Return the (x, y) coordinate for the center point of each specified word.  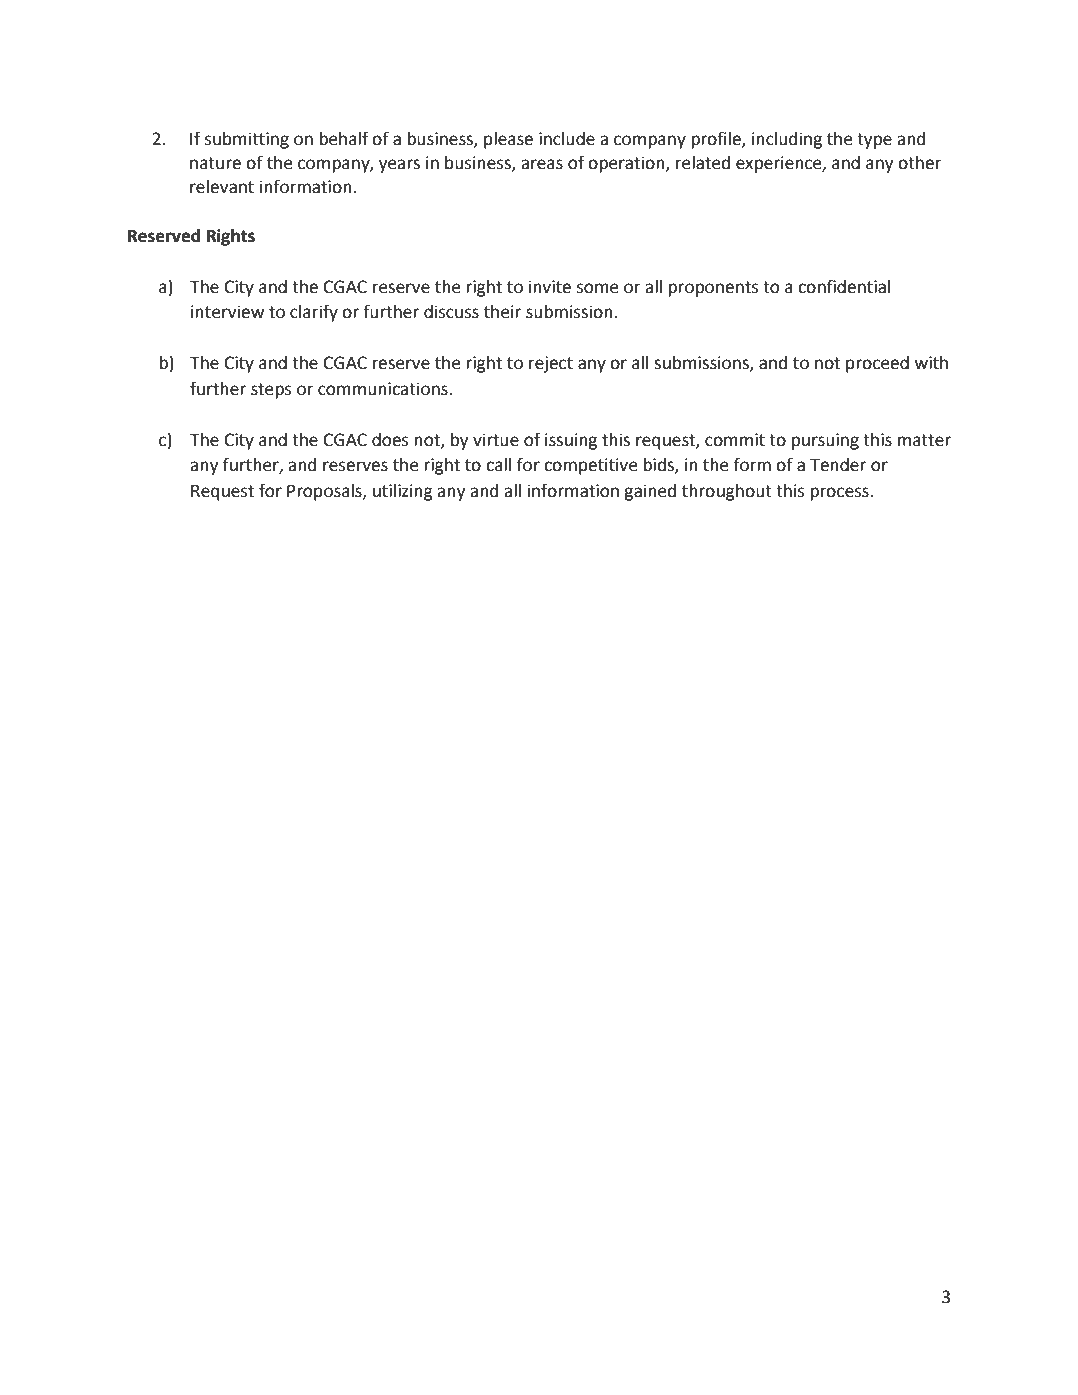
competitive (590, 466)
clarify (314, 313)
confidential (844, 286)
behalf (344, 138)
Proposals (325, 492)
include (567, 139)
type (874, 141)
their (502, 312)
